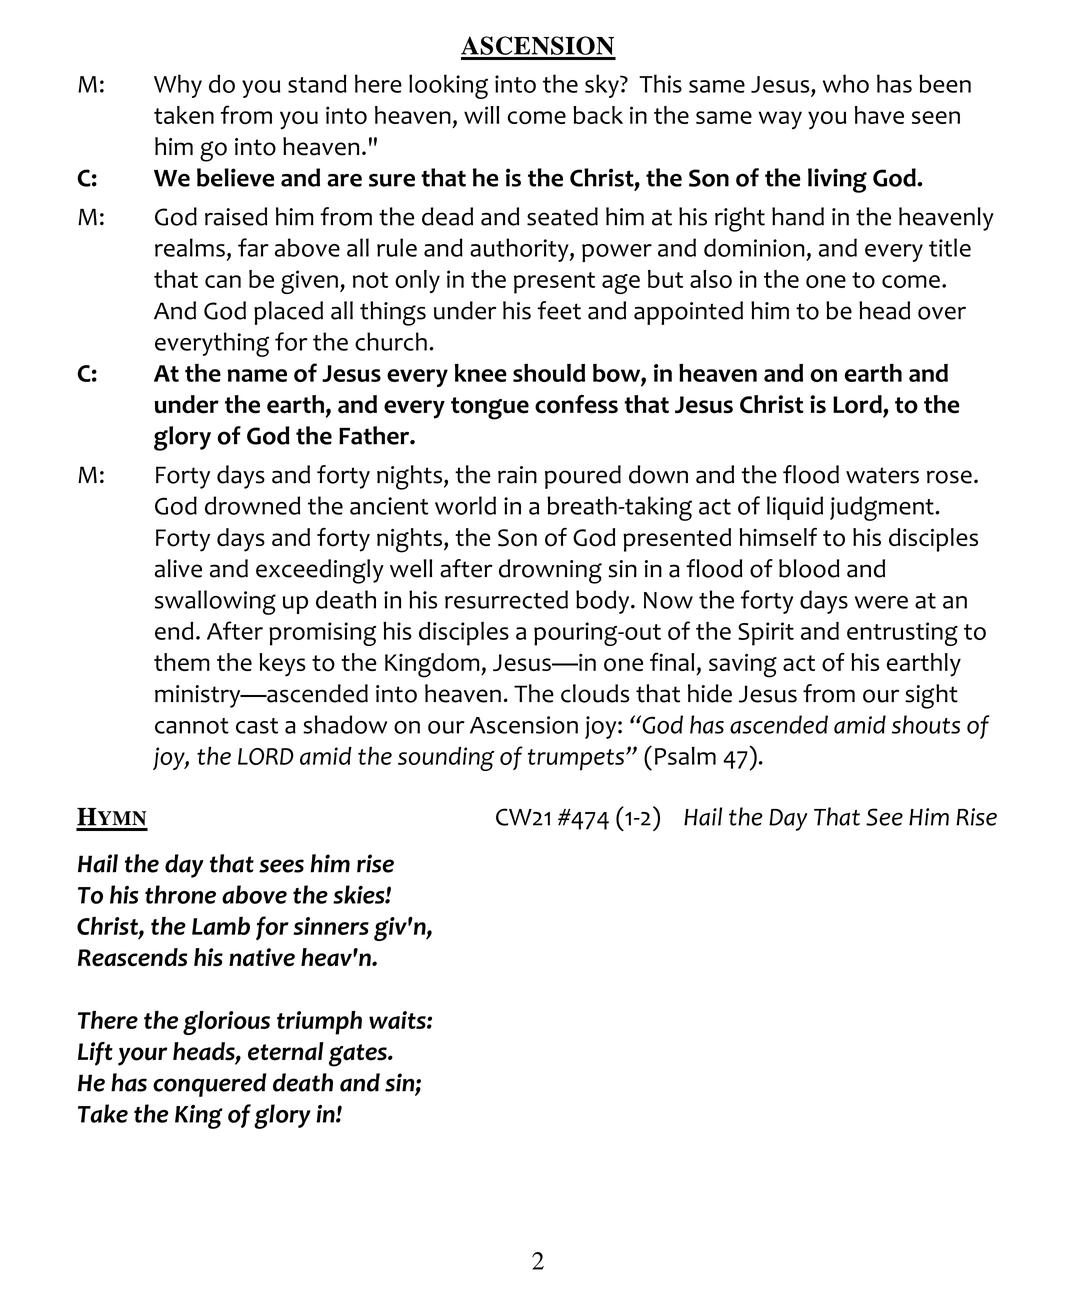  Describe the element at coordinates (490, 408) in the image. I see `tongue` at that location.
